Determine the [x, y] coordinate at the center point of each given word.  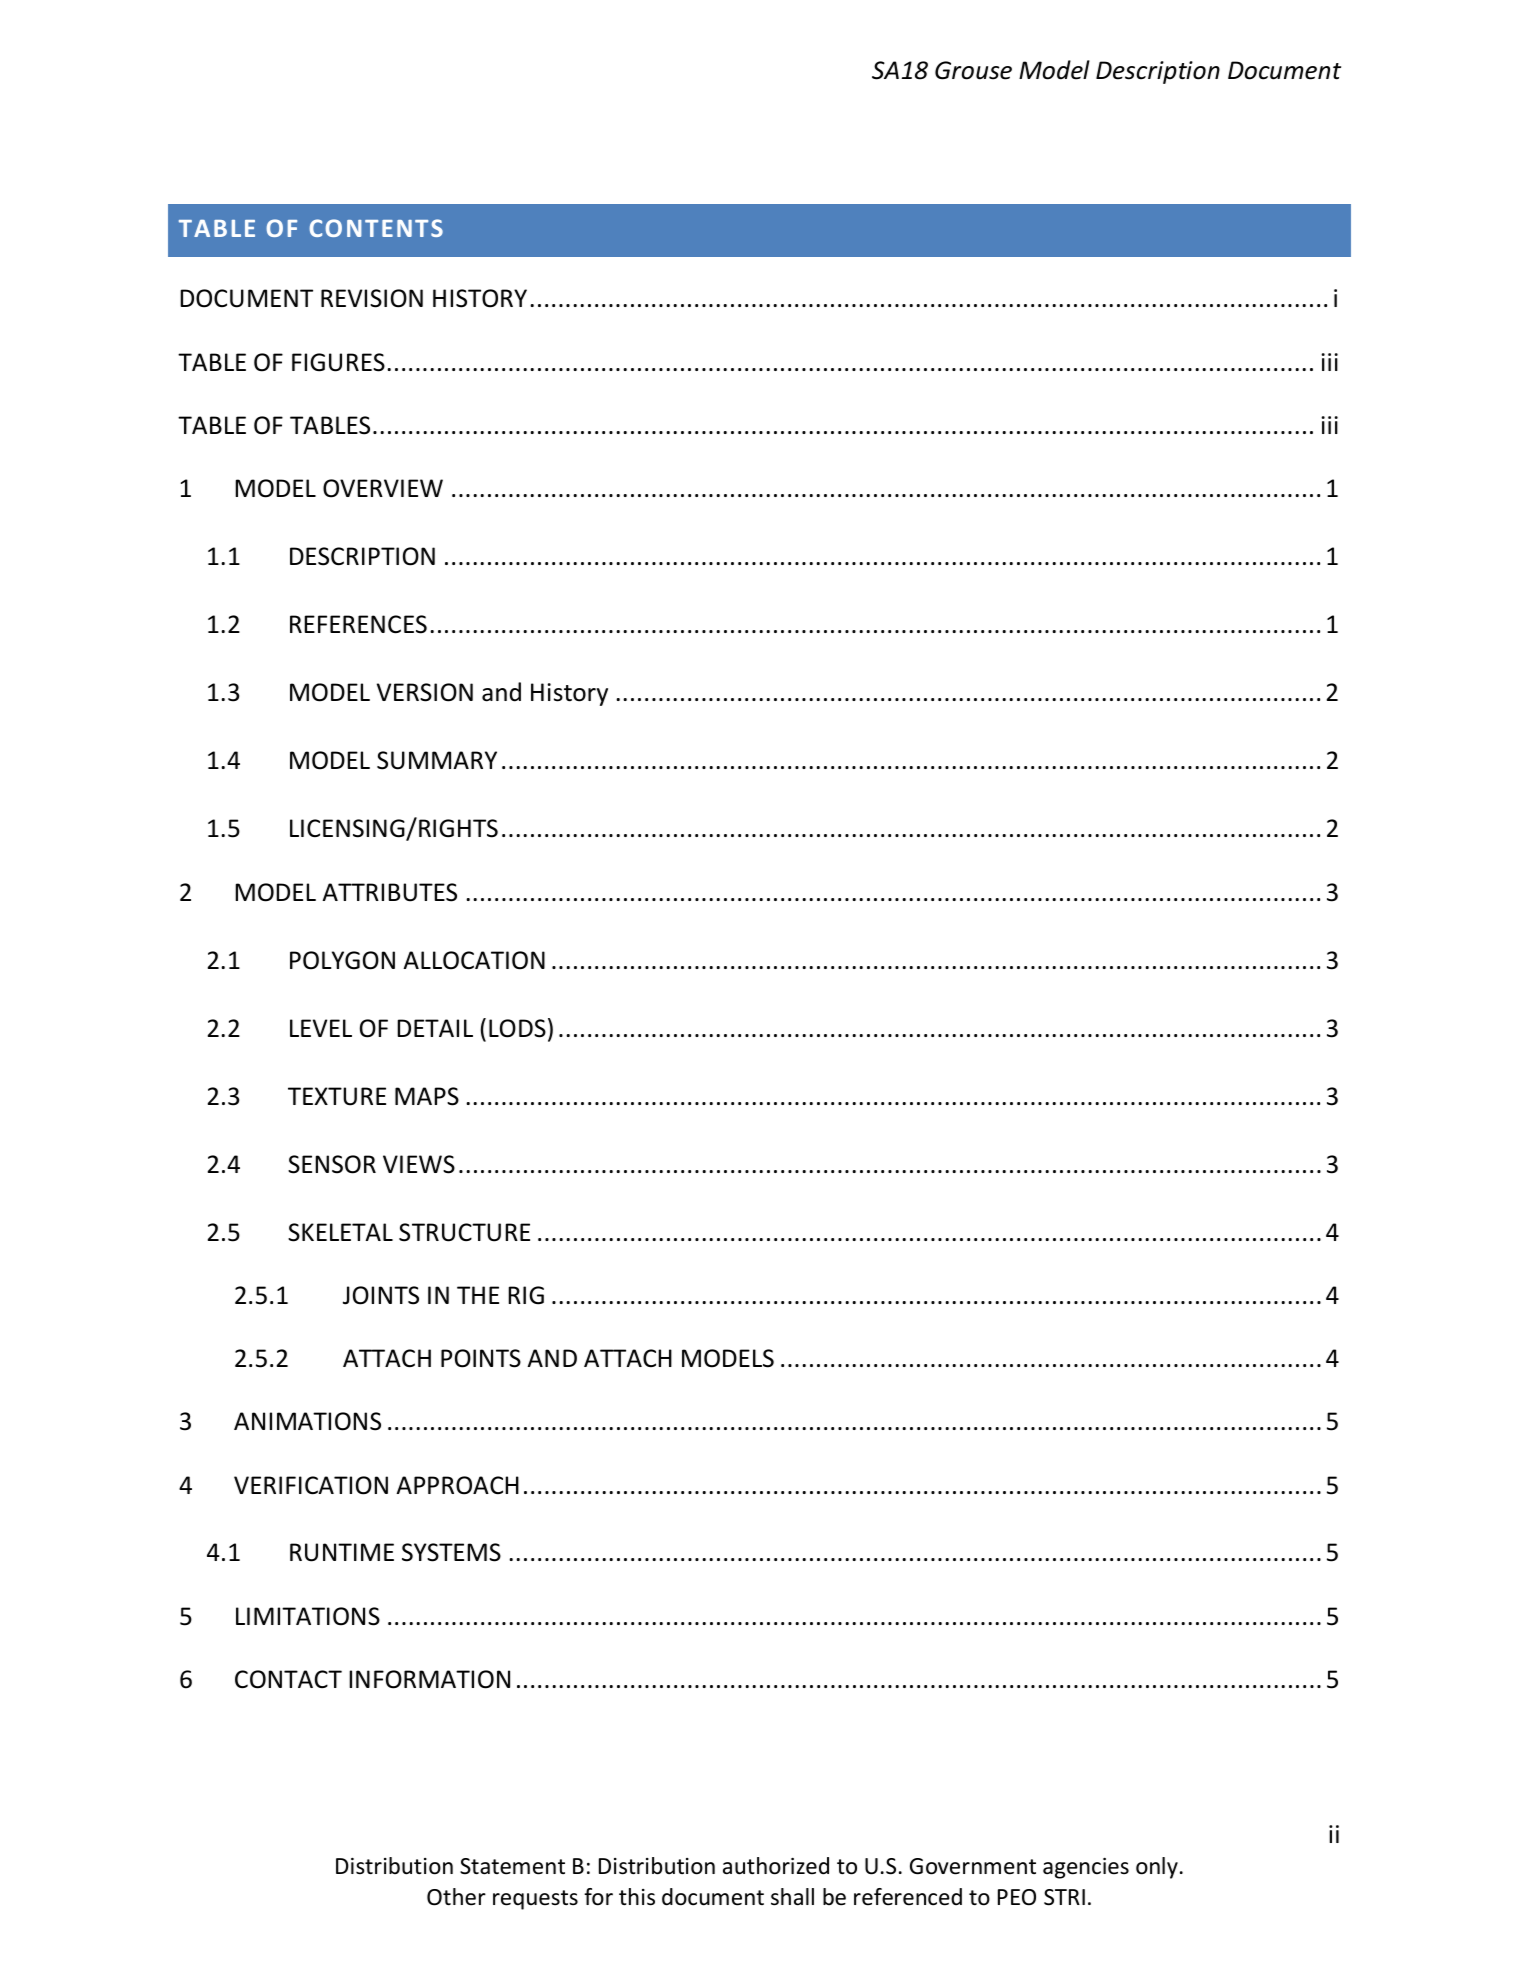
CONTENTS [376, 228]
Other [456, 1897]
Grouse [973, 70]
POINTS [481, 1358]
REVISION [372, 298]
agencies [1086, 1868]
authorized [776, 1866]
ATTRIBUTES [389, 892]
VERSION [425, 692]
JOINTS [381, 1295]
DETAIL [435, 1028]
